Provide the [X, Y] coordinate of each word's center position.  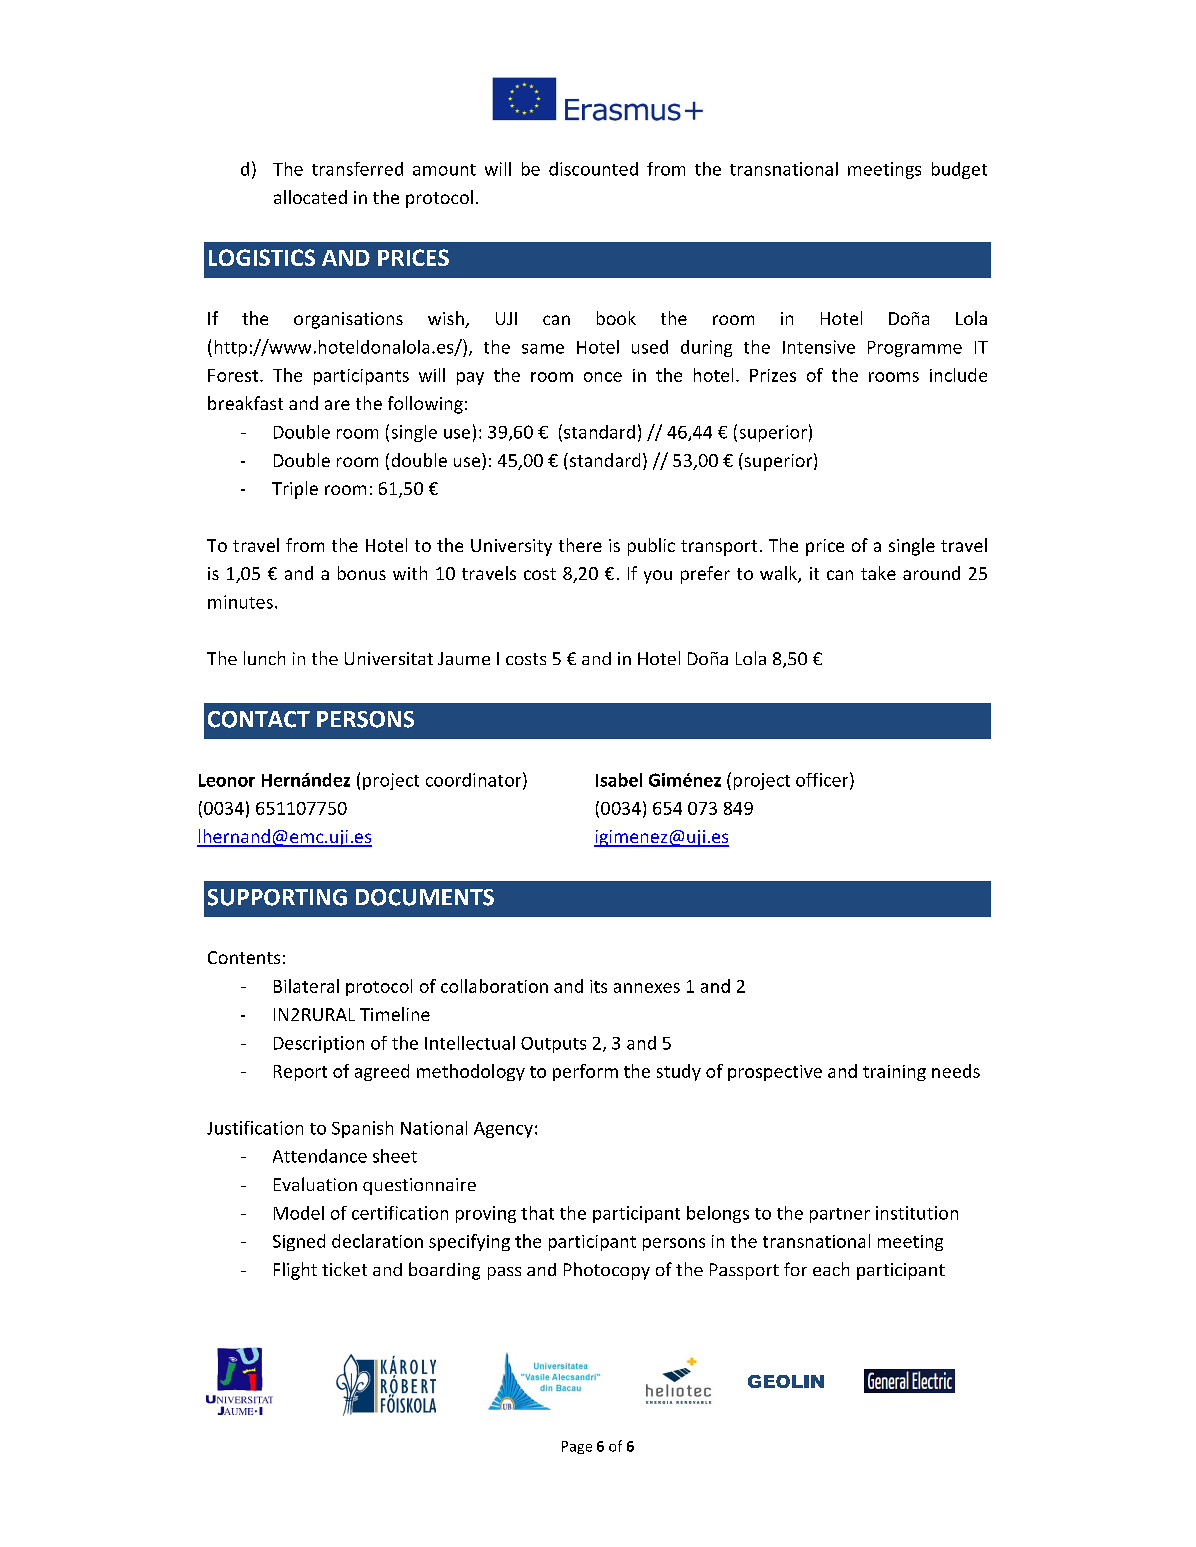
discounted [593, 169]
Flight [295, 1271]
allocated [310, 197]
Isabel [619, 780]
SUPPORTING [277, 897]
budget [959, 170]
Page [577, 1447]
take [878, 573]
